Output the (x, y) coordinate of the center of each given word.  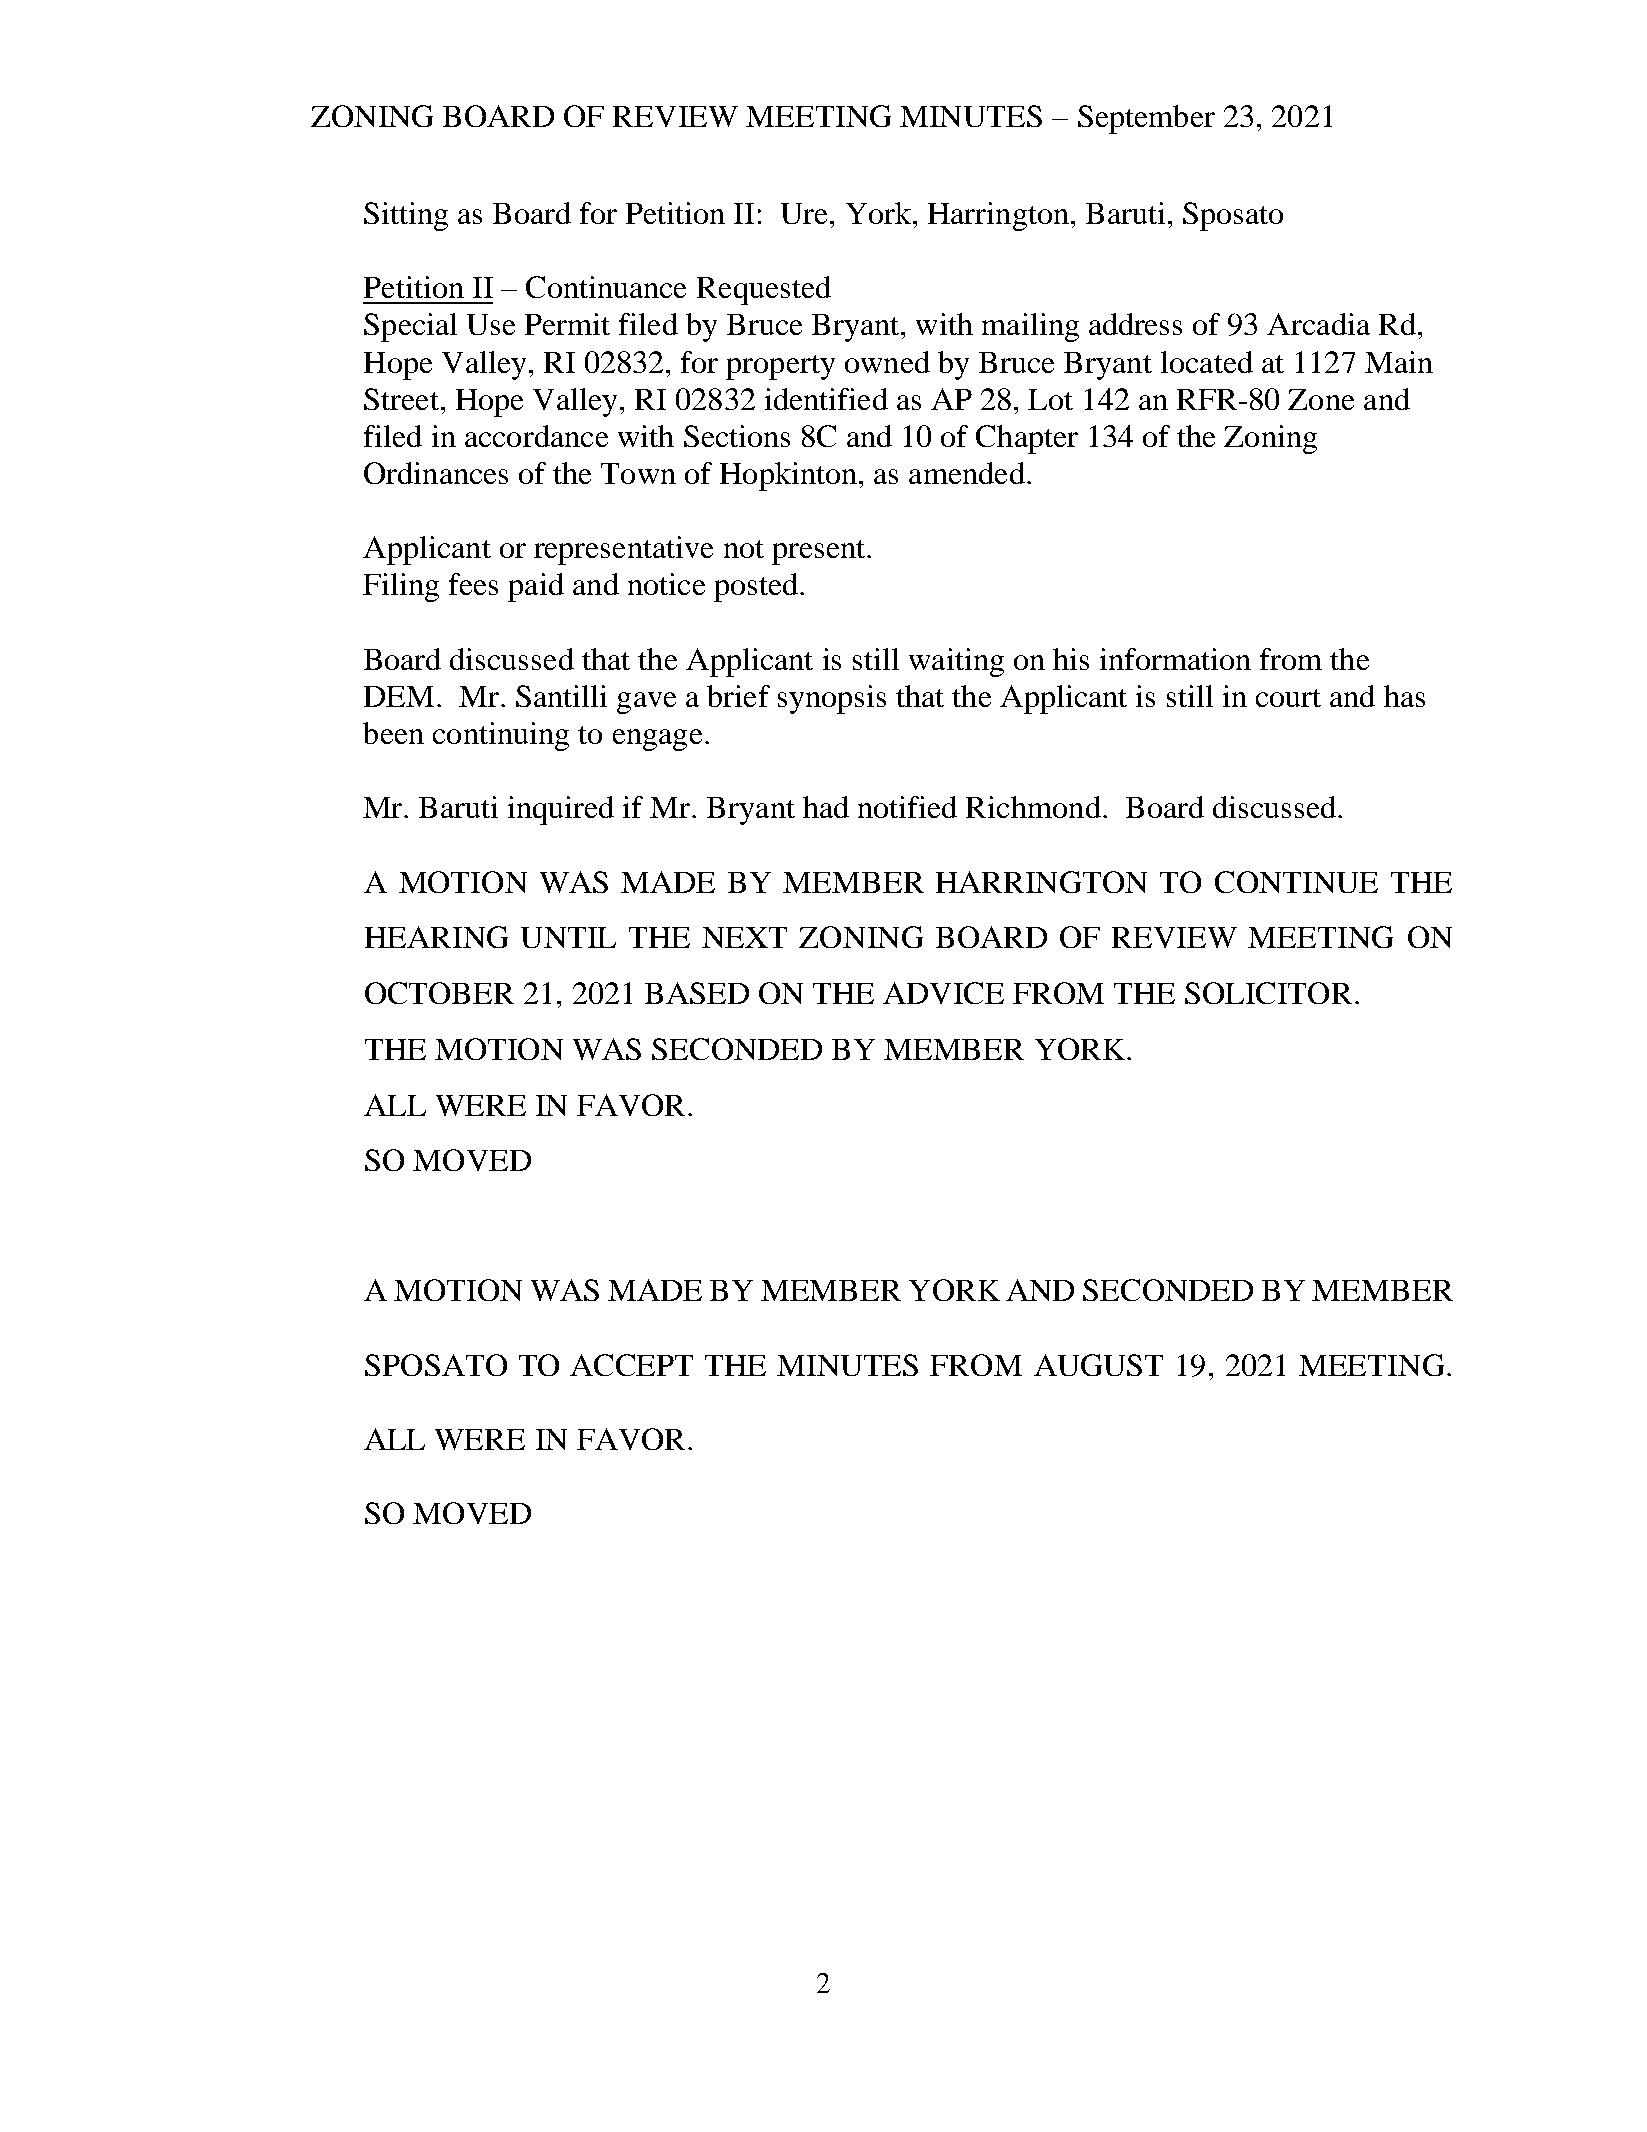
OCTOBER (439, 993)
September (1146, 119)
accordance (536, 436)
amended (967, 473)
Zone (1321, 399)
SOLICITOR (1268, 993)
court (1288, 698)
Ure (804, 213)
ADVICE (943, 993)
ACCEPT (631, 1365)
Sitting (406, 216)
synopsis (832, 699)
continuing (501, 736)
